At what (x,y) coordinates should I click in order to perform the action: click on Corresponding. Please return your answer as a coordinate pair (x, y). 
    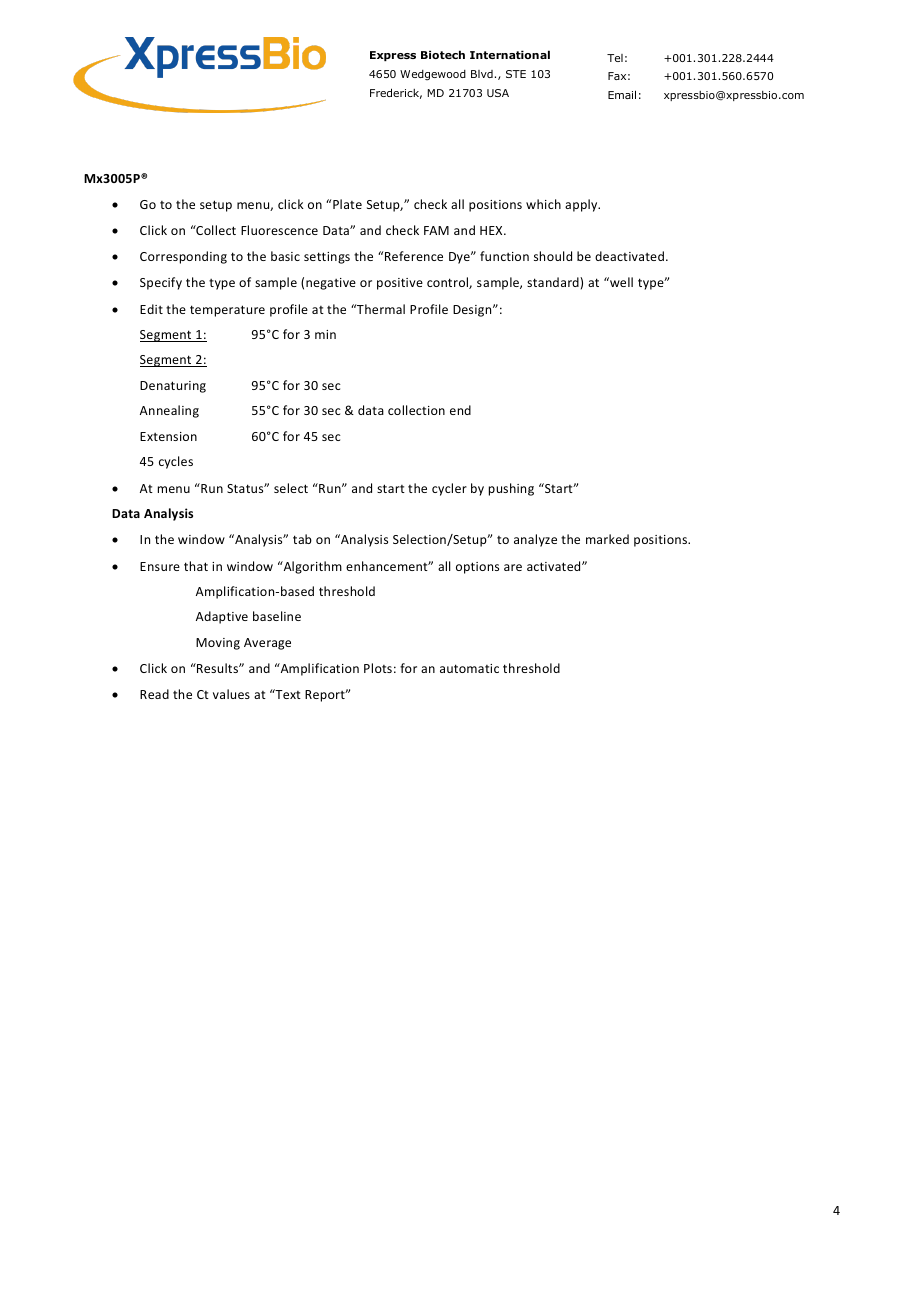
    Looking at the image, I should click on (183, 257).
